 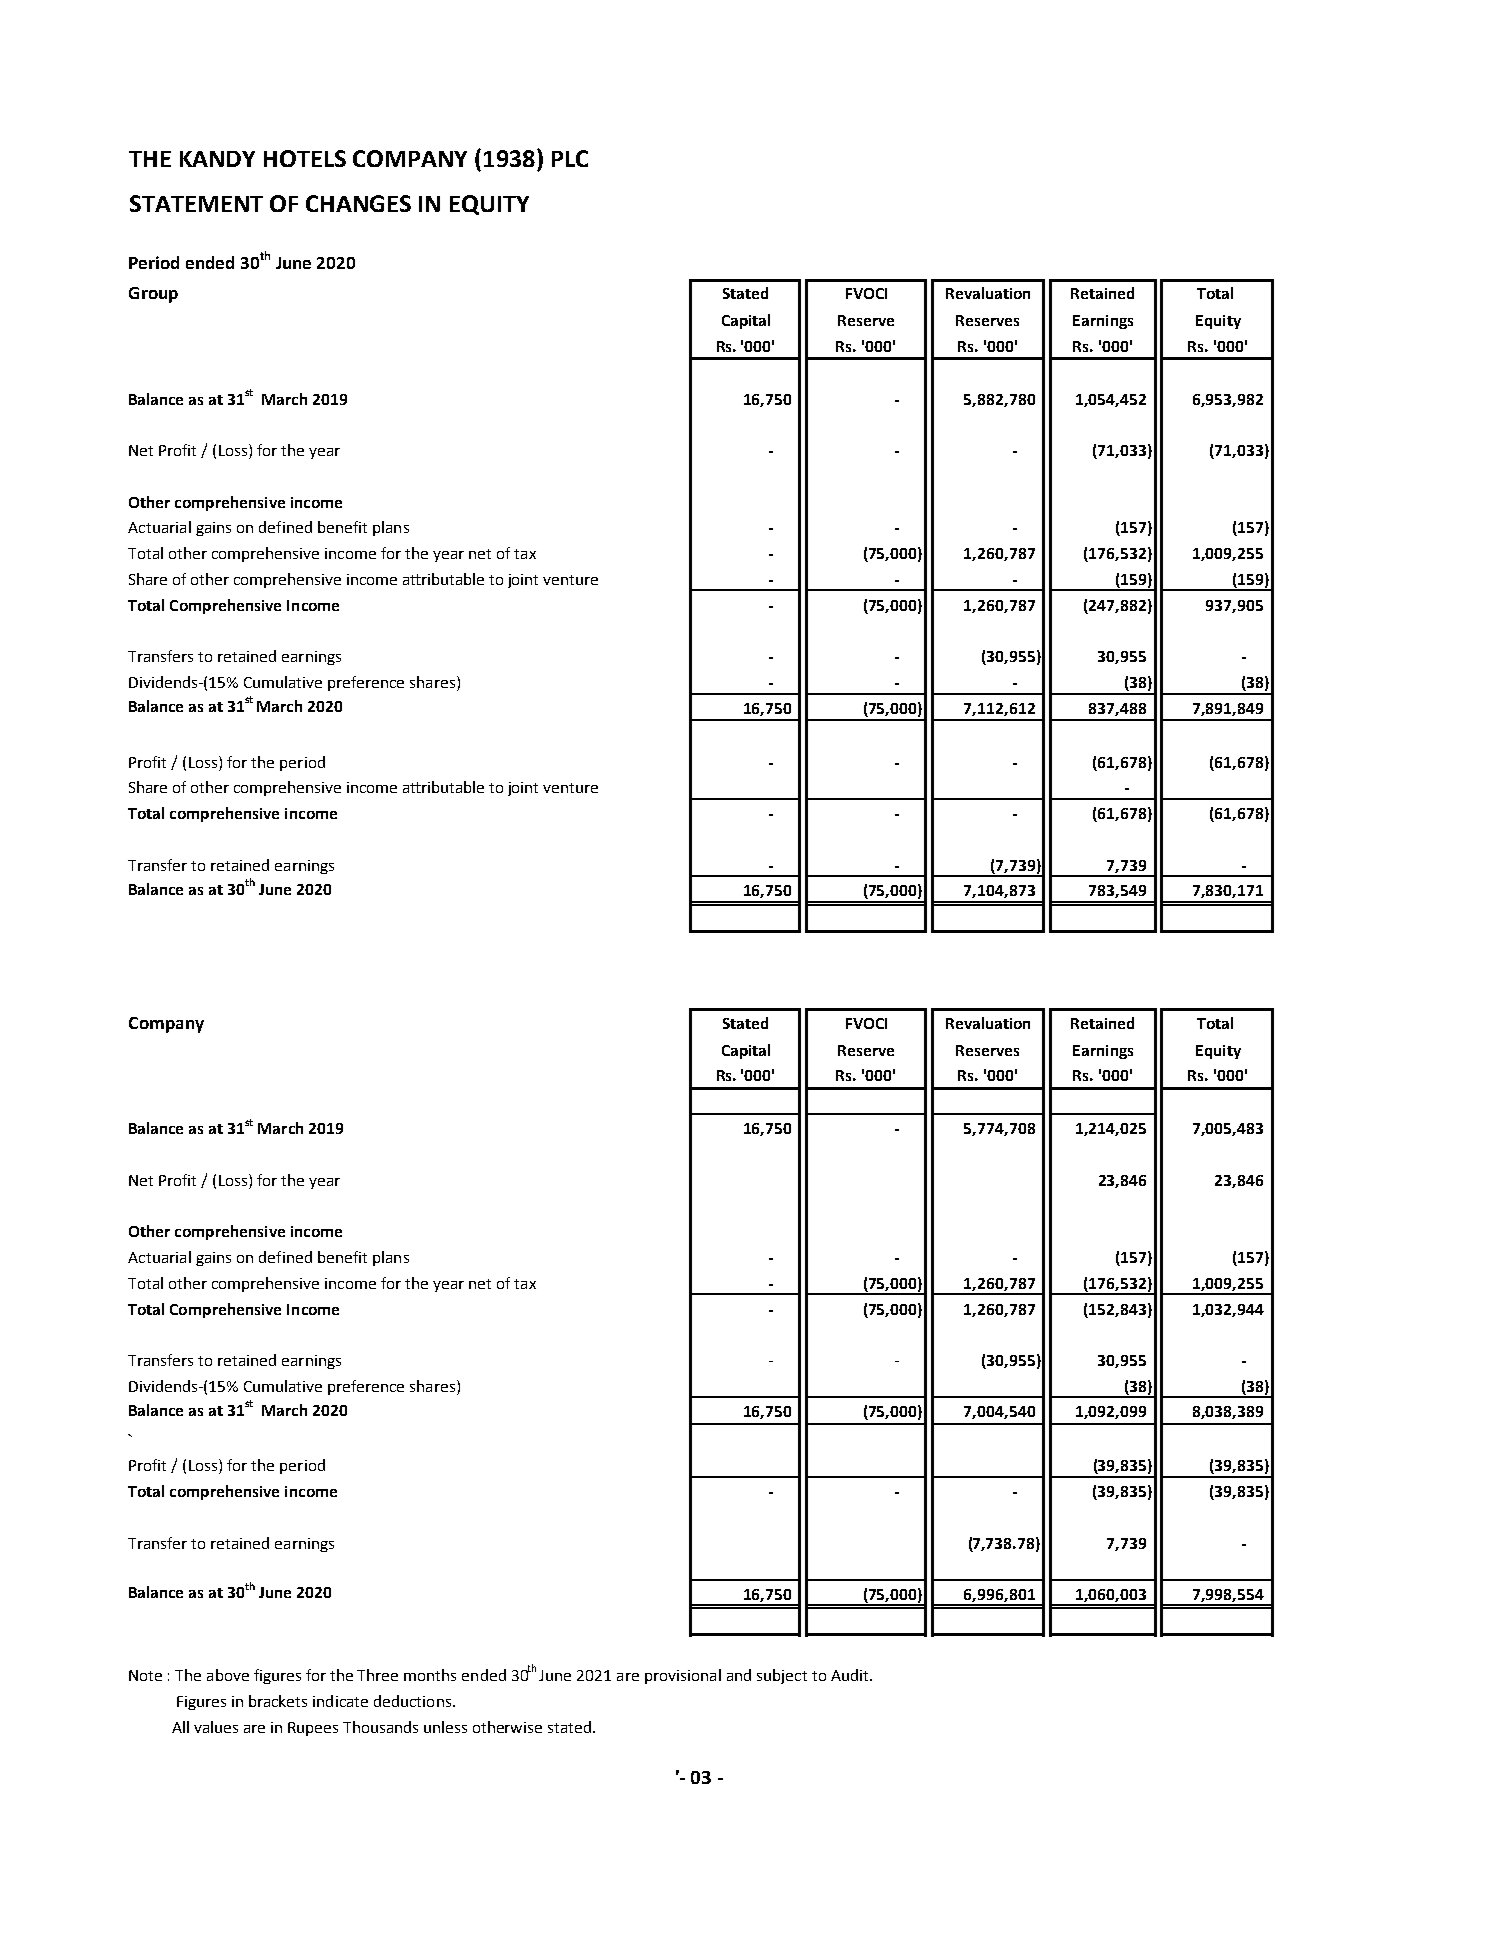 What do you see at coordinates (377, 1675) in the document?
I see `Three` at bounding box center [377, 1675].
